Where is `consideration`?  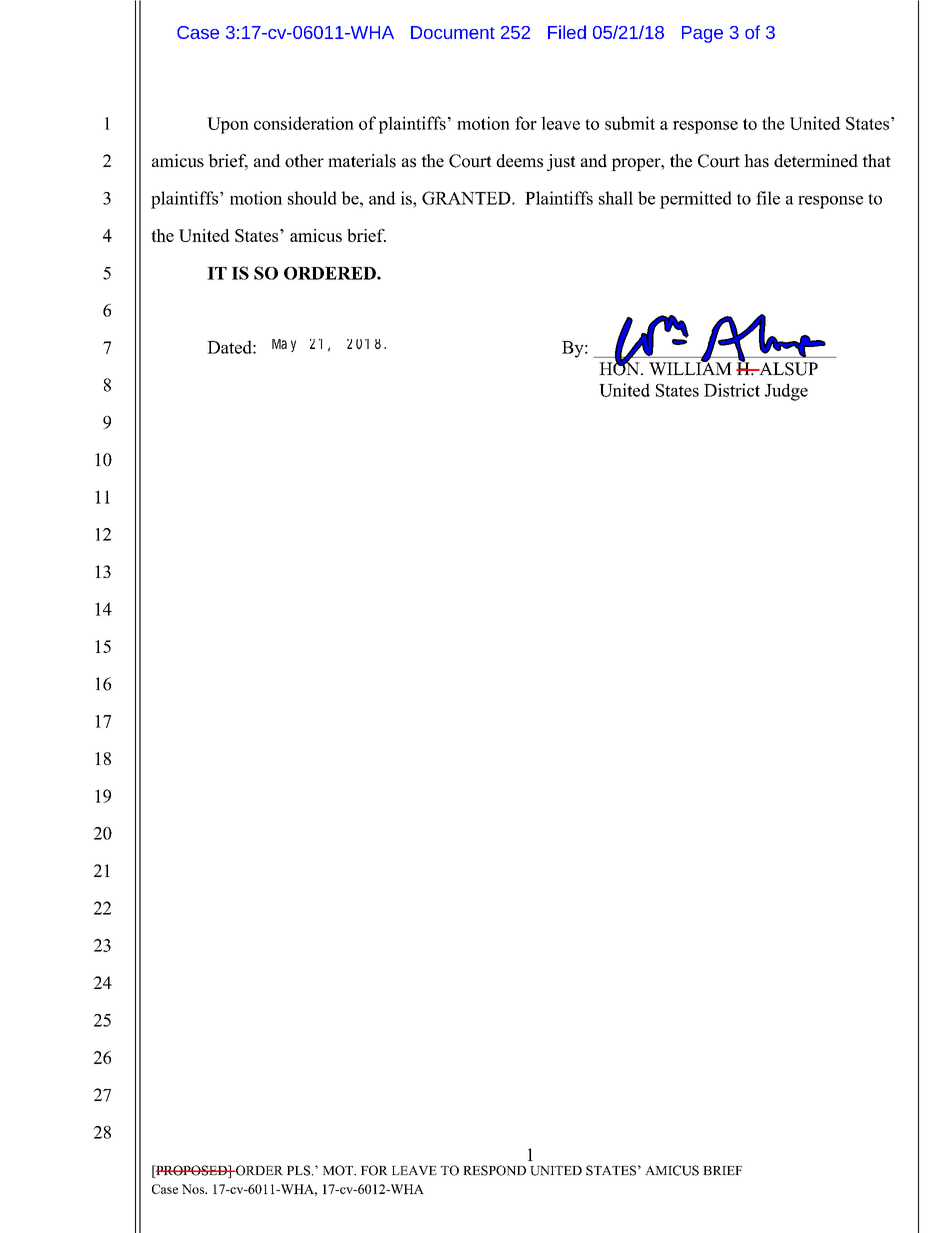 consideration is located at coordinates (304, 123).
